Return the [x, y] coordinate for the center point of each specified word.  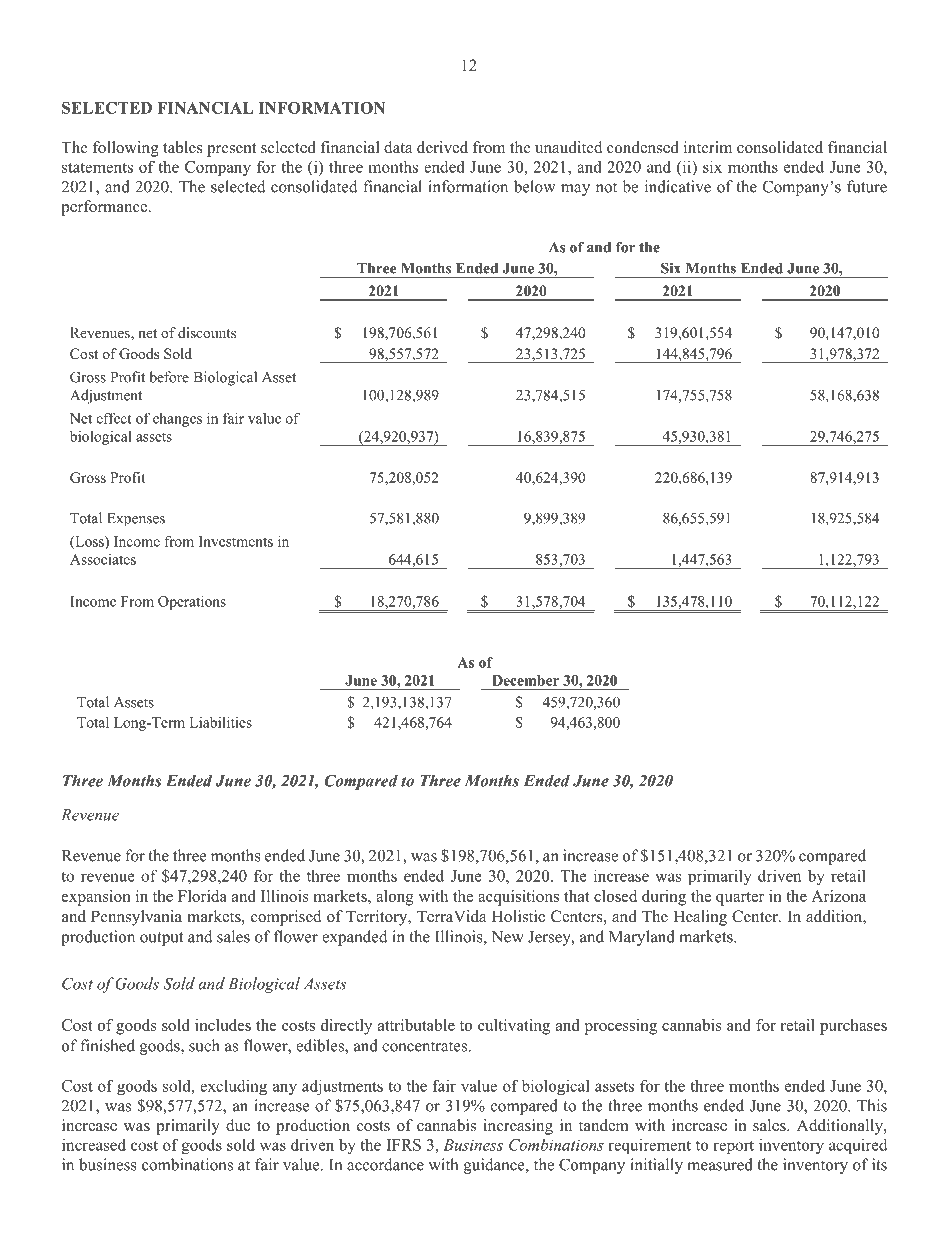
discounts [207, 332]
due [238, 1125]
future [867, 186]
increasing [518, 1127]
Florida [202, 896]
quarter [740, 899]
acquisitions [518, 898]
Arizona [838, 896]
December [526, 680]
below [534, 186]
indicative [678, 186]
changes [177, 419]
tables [183, 147]
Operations [192, 603]
